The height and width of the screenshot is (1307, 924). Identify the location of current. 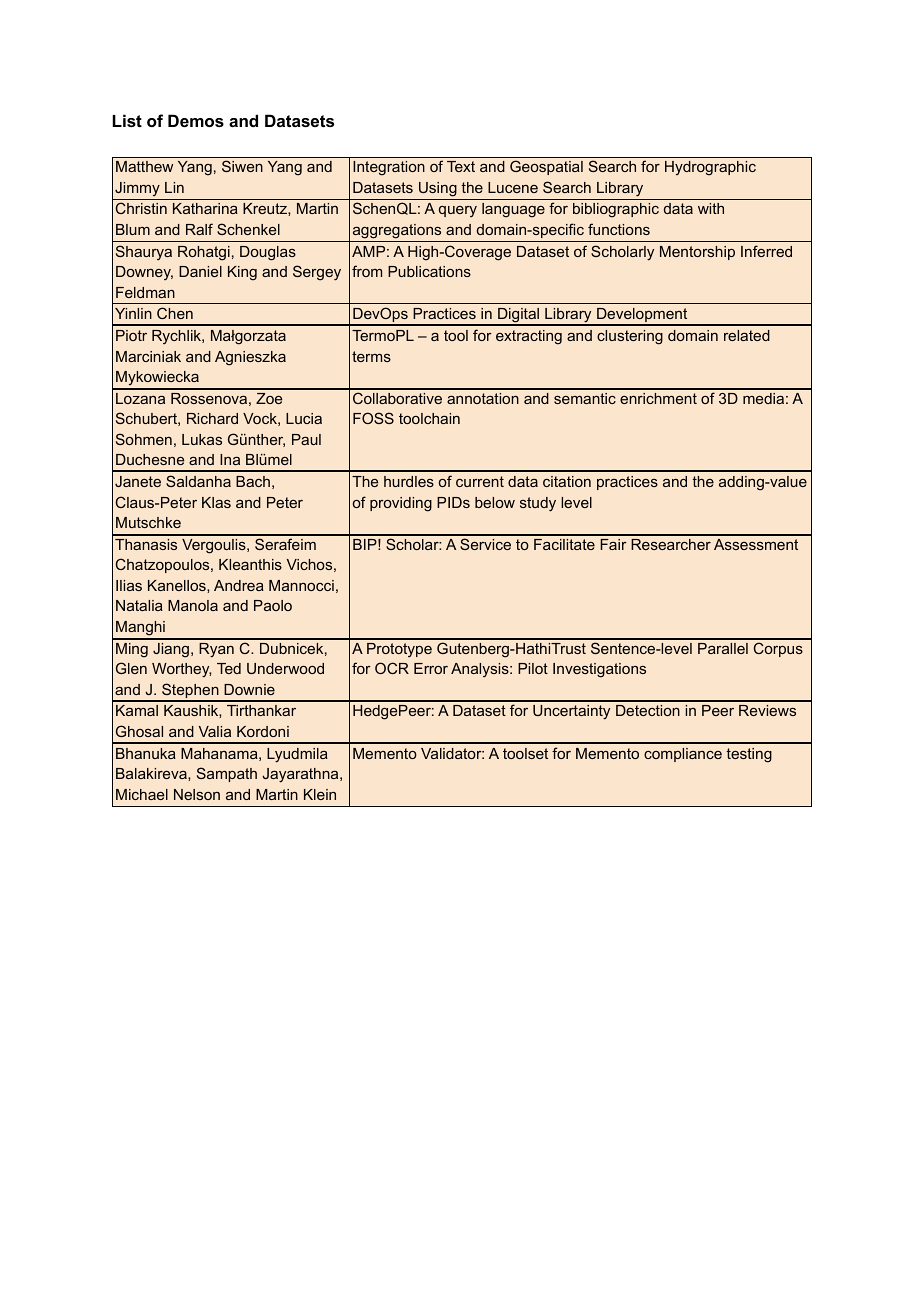
(480, 481).
